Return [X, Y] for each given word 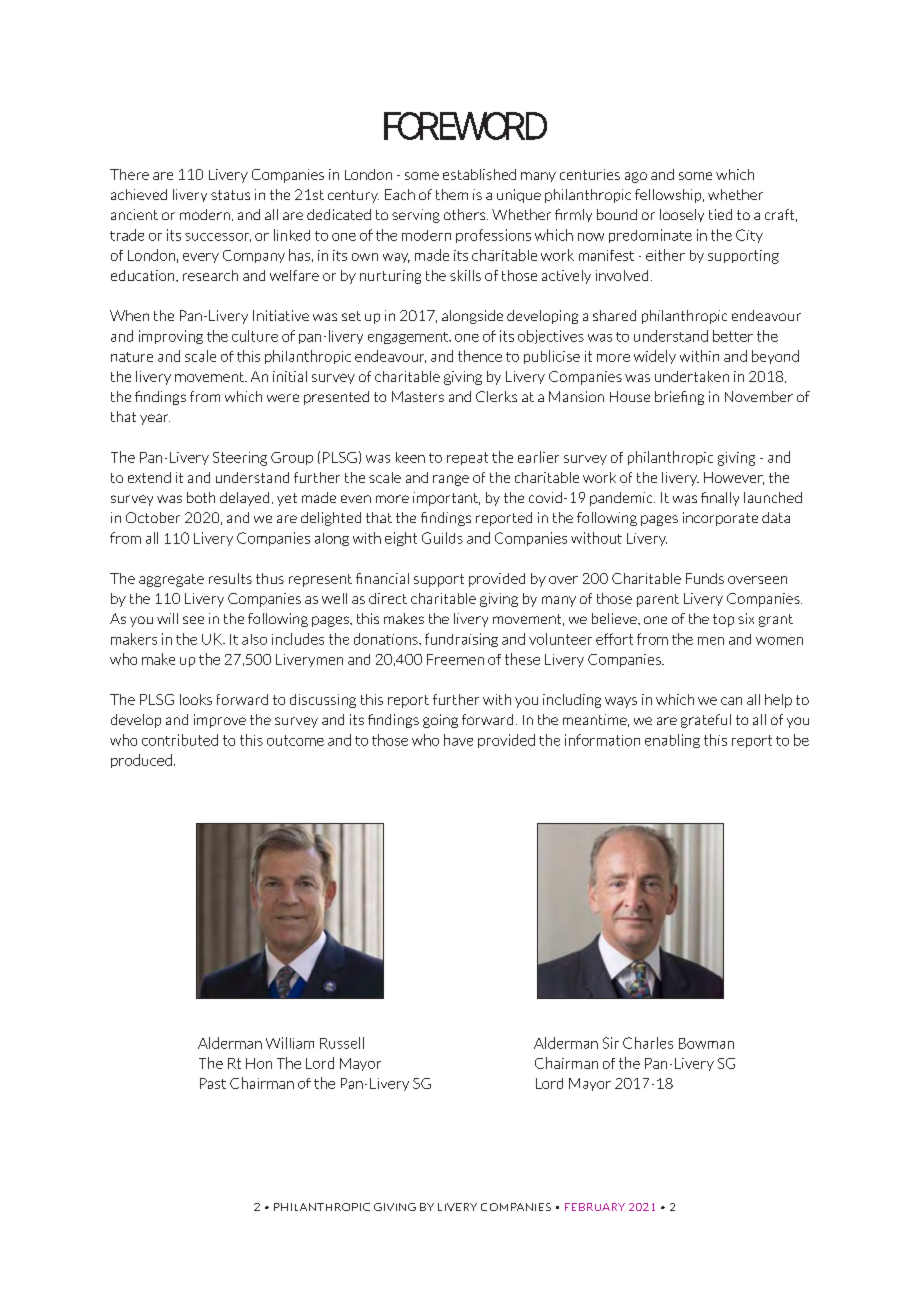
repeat [467, 458]
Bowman [706, 1043]
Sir [611, 1043]
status [230, 195]
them [452, 194]
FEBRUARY [595, 1207]
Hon [259, 1063]
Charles [648, 1043]
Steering [240, 459]
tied [720, 214]
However [734, 478]
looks [196, 699]
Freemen [455, 659]
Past [213, 1083]
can [731, 701]
